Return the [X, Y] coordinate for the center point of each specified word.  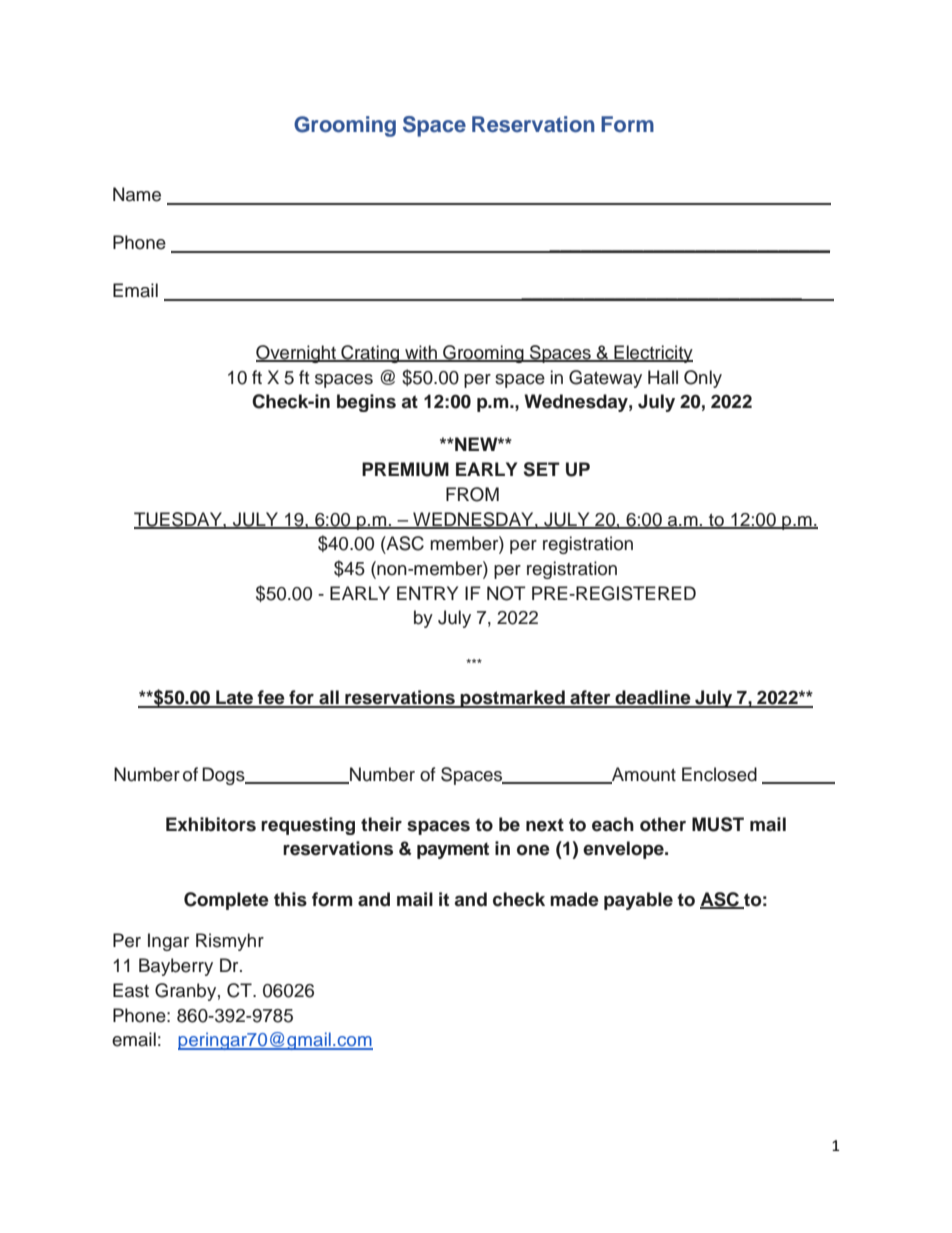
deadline [653, 698]
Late [234, 698]
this [290, 899]
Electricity [652, 354]
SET [542, 469]
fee [271, 698]
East [131, 990]
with [421, 353]
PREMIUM [405, 469]
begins [366, 403]
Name [137, 194]
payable [638, 901]
